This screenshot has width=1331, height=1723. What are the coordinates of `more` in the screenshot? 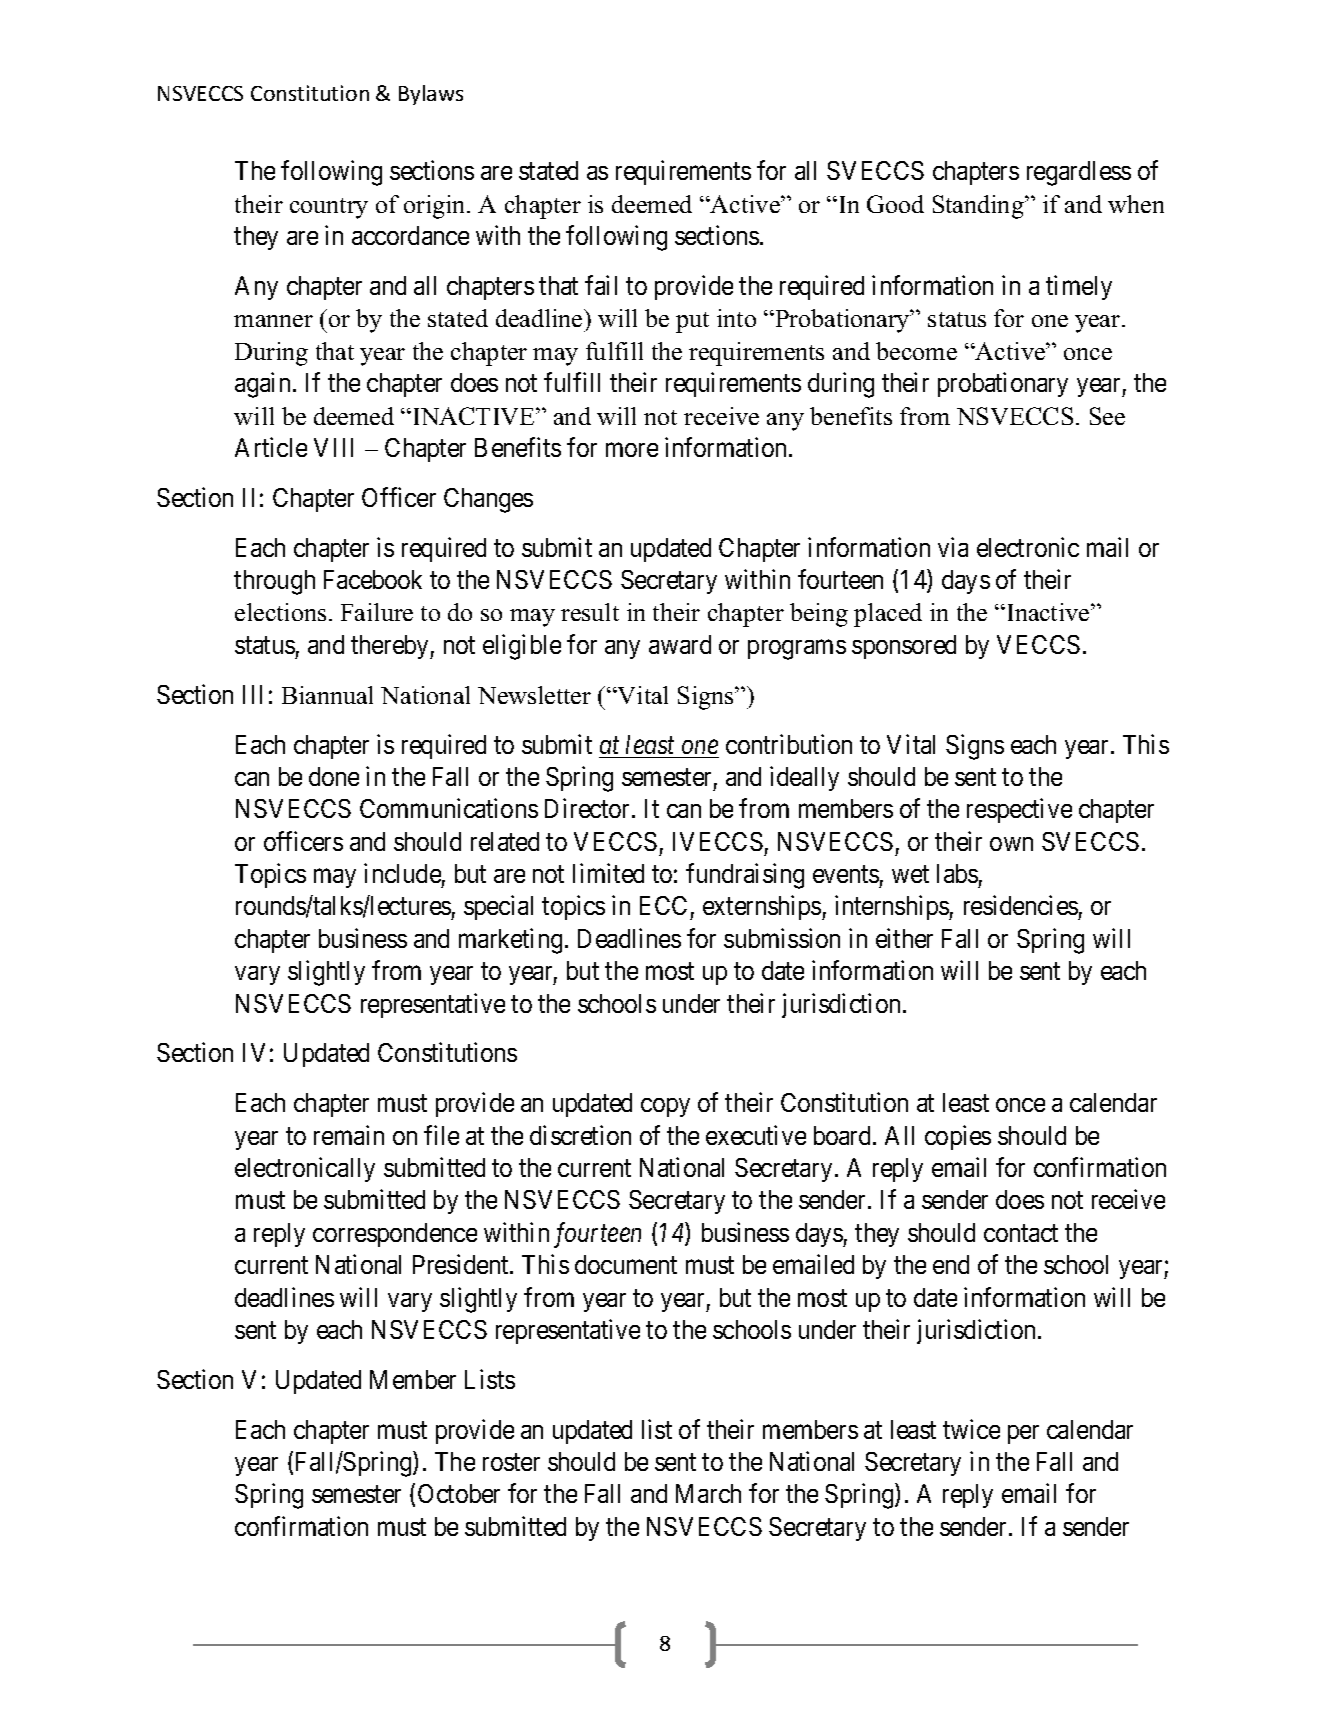 It's located at (632, 450).
